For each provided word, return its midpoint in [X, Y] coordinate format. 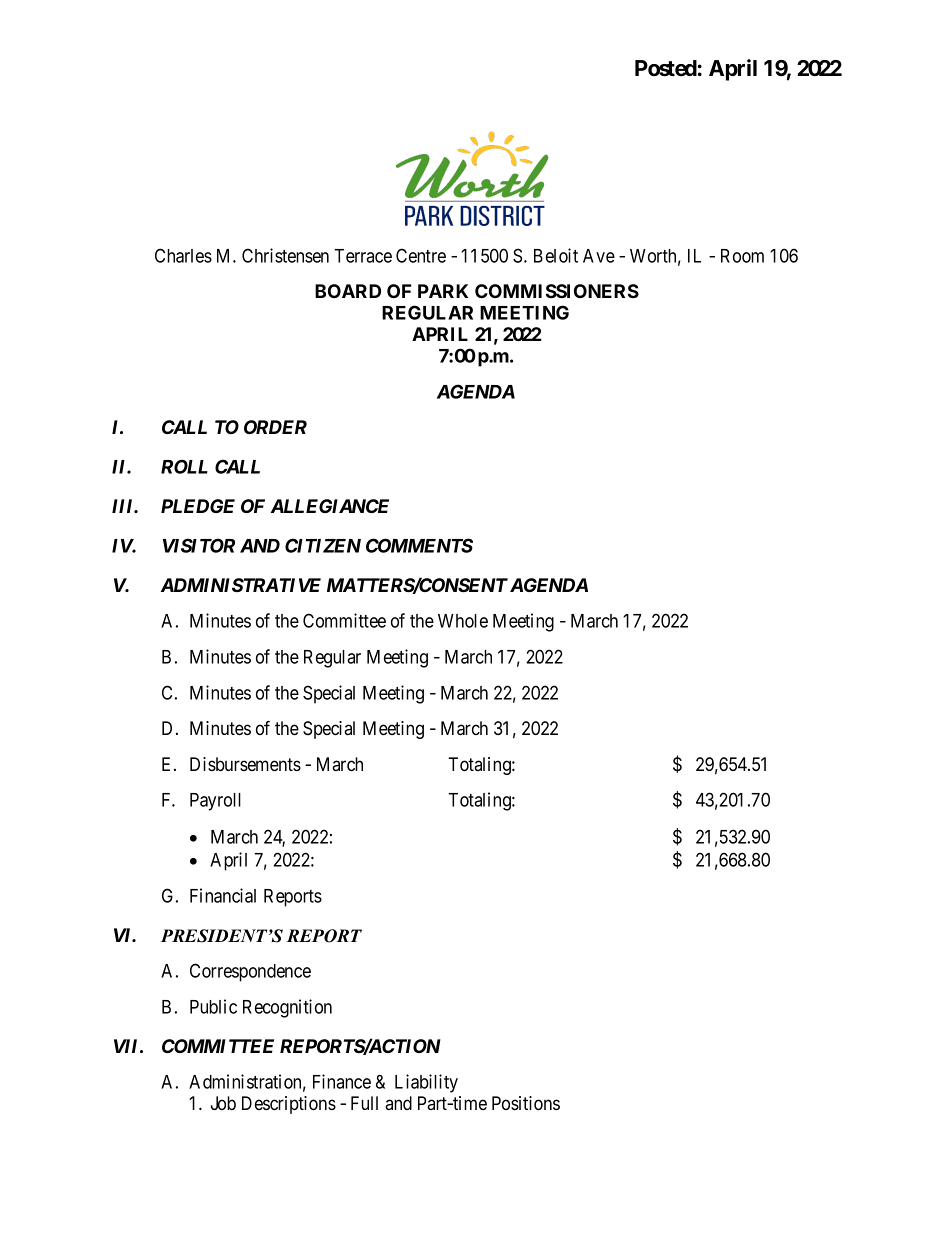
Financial [223, 895]
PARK [443, 291]
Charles [183, 255]
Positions [526, 1103]
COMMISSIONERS [557, 291]
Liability [426, 1083]
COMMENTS [419, 545]
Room [742, 256]
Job [223, 1103]
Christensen [285, 255]
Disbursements [245, 764]
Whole [463, 621]
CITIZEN [323, 545]
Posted [666, 68]
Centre [421, 255]
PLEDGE [198, 506]
